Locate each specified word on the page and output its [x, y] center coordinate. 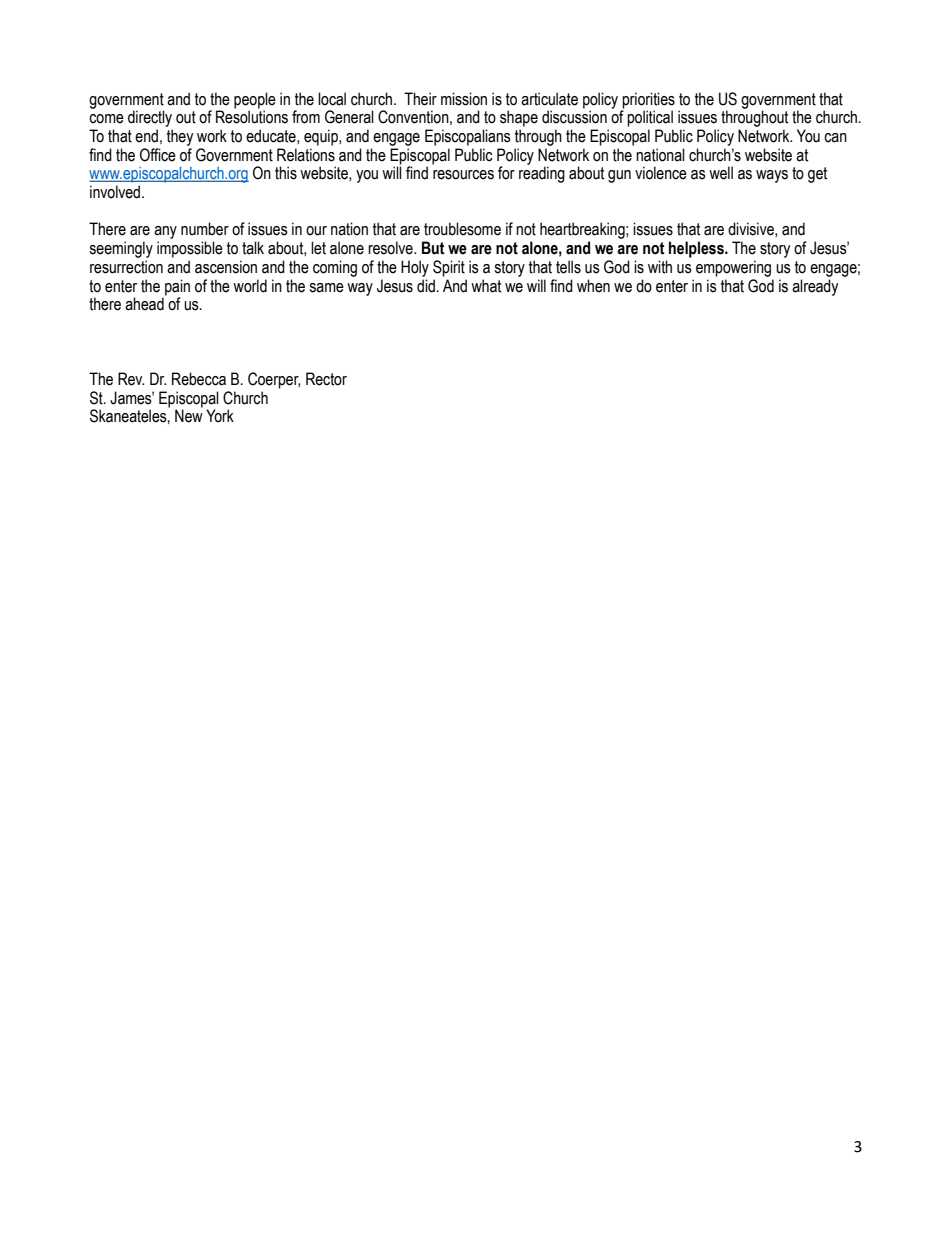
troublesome [462, 229]
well [721, 173]
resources [463, 175]
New [189, 416]
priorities [648, 101]
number [205, 229]
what [486, 286]
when [593, 286]
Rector [326, 379]
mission [464, 99]
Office [158, 155]
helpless [697, 249]
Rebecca [199, 379]
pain [177, 287]
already [815, 287]
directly [150, 118]
